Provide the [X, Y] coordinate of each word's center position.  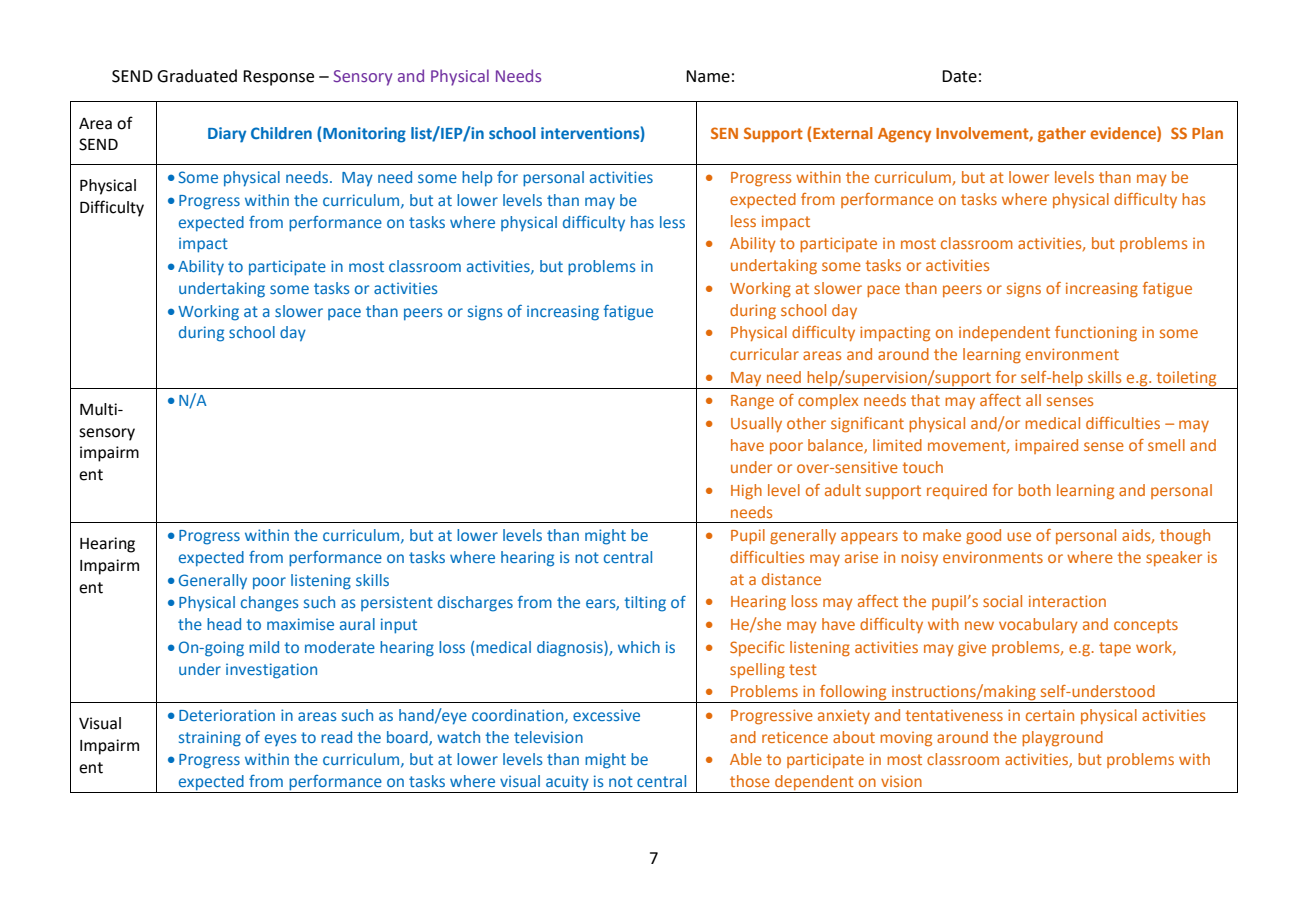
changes [270, 604]
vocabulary [1038, 625]
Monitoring [363, 135]
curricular [764, 354]
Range [752, 402]
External [842, 134]
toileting [1186, 380]
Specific [757, 648]
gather [1062, 135]
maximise [300, 624]
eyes [281, 740]
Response [278, 78]
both [1034, 490]
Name [708, 76]
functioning [1096, 334]
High [746, 492]
